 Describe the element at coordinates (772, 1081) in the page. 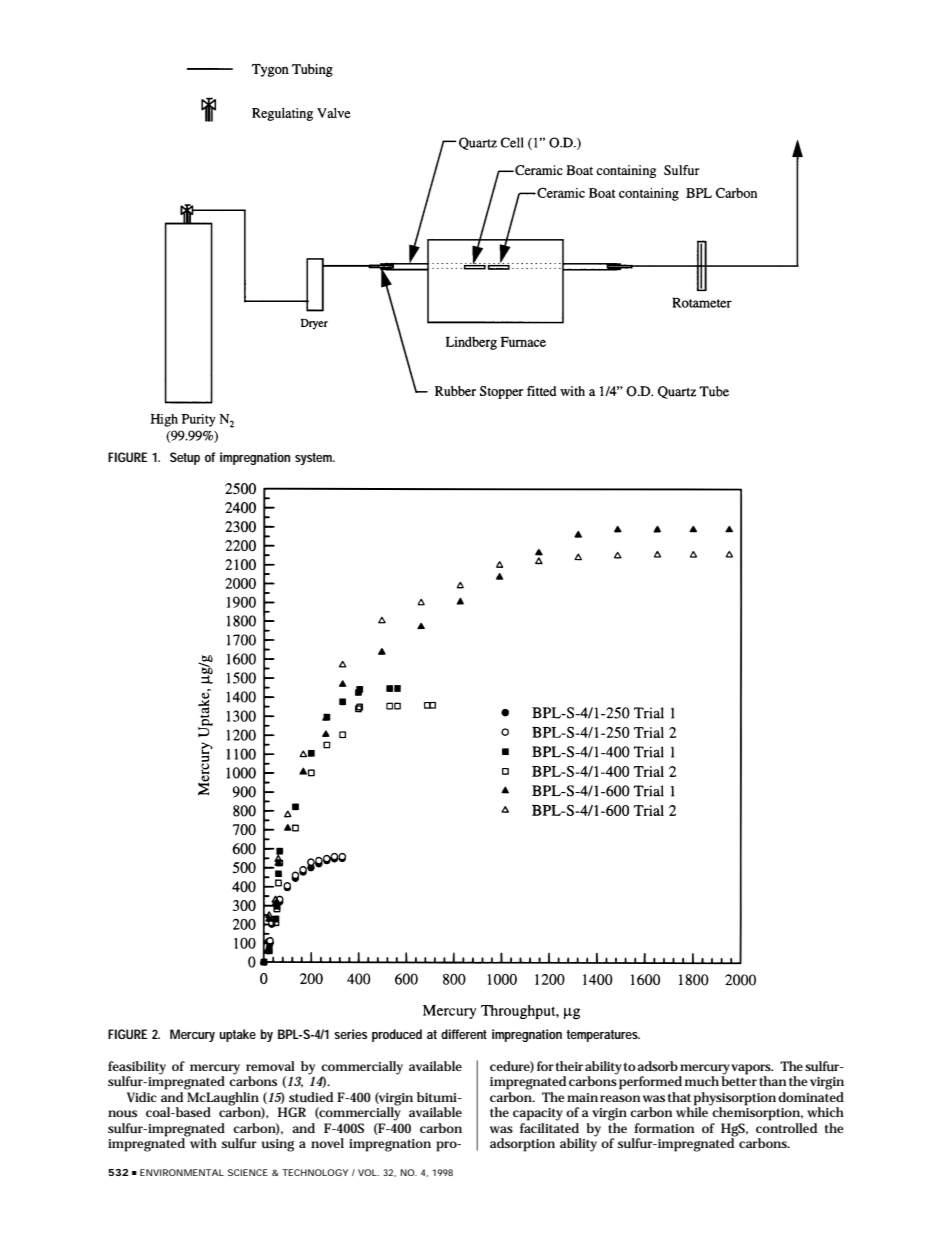

I see `than` at that location.
